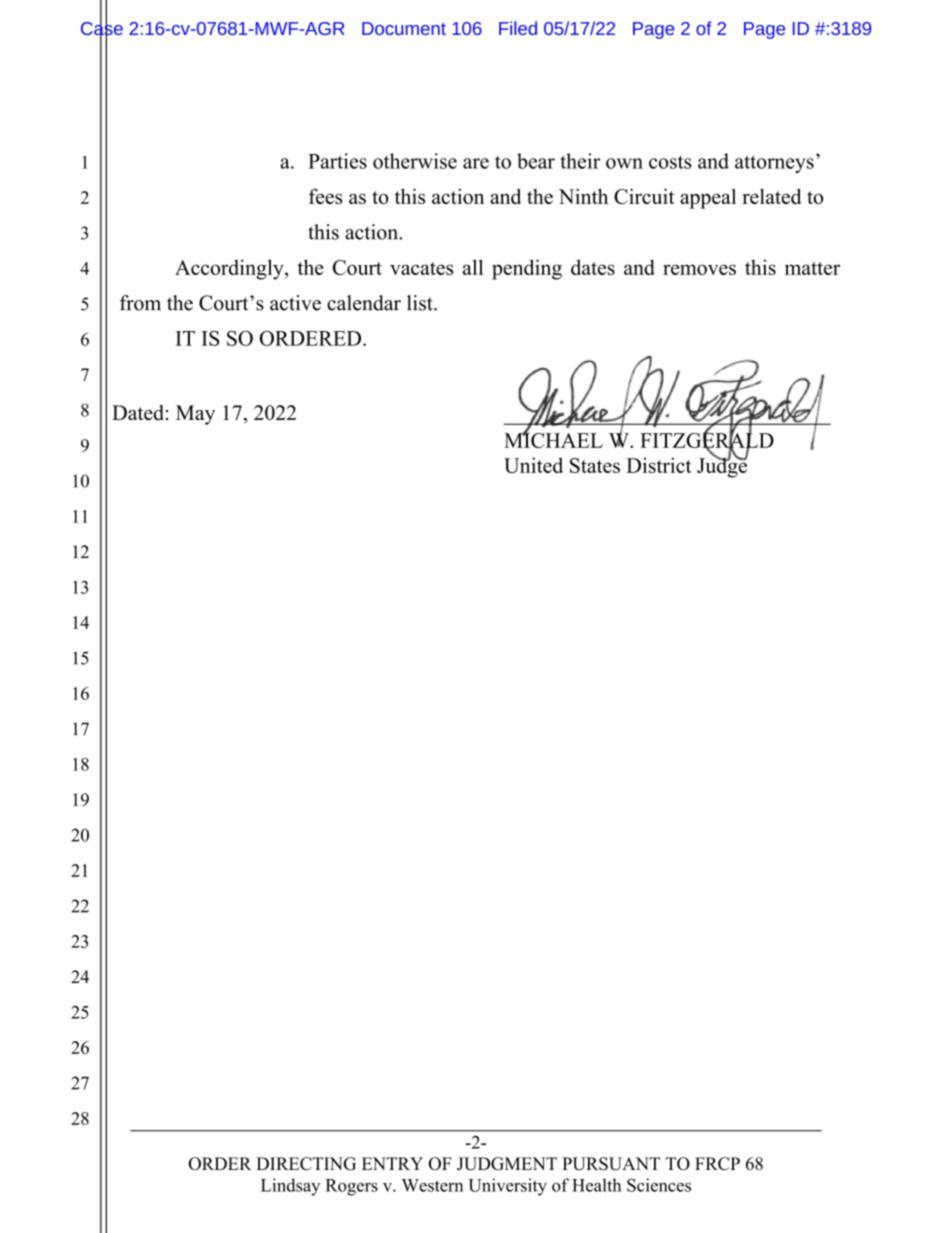 The height and width of the screenshot is (1233, 952). I want to click on attorneys, so click(774, 164).
